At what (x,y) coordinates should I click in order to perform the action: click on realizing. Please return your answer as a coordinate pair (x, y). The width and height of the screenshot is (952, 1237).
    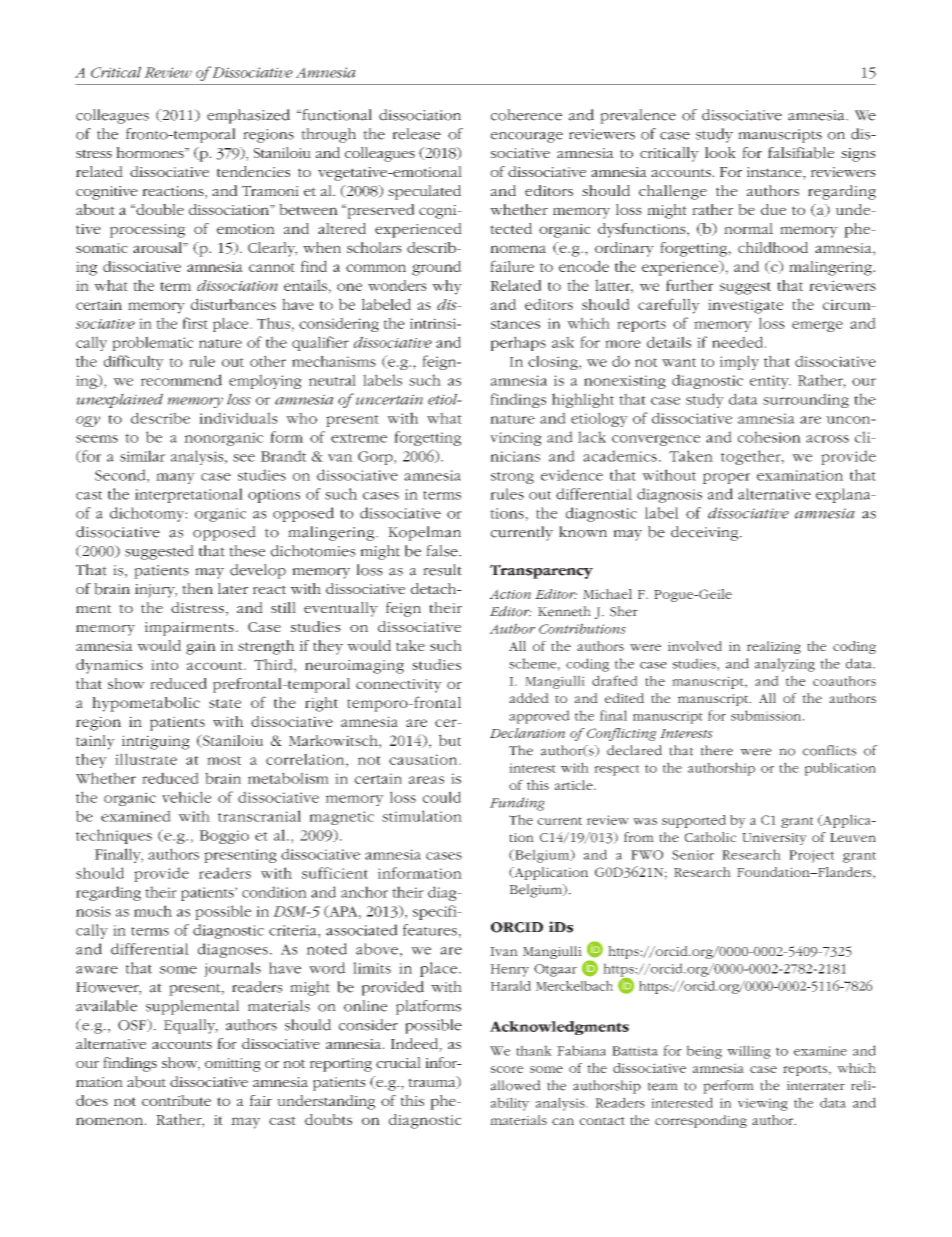
    Looking at the image, I should click on (774, 647).
